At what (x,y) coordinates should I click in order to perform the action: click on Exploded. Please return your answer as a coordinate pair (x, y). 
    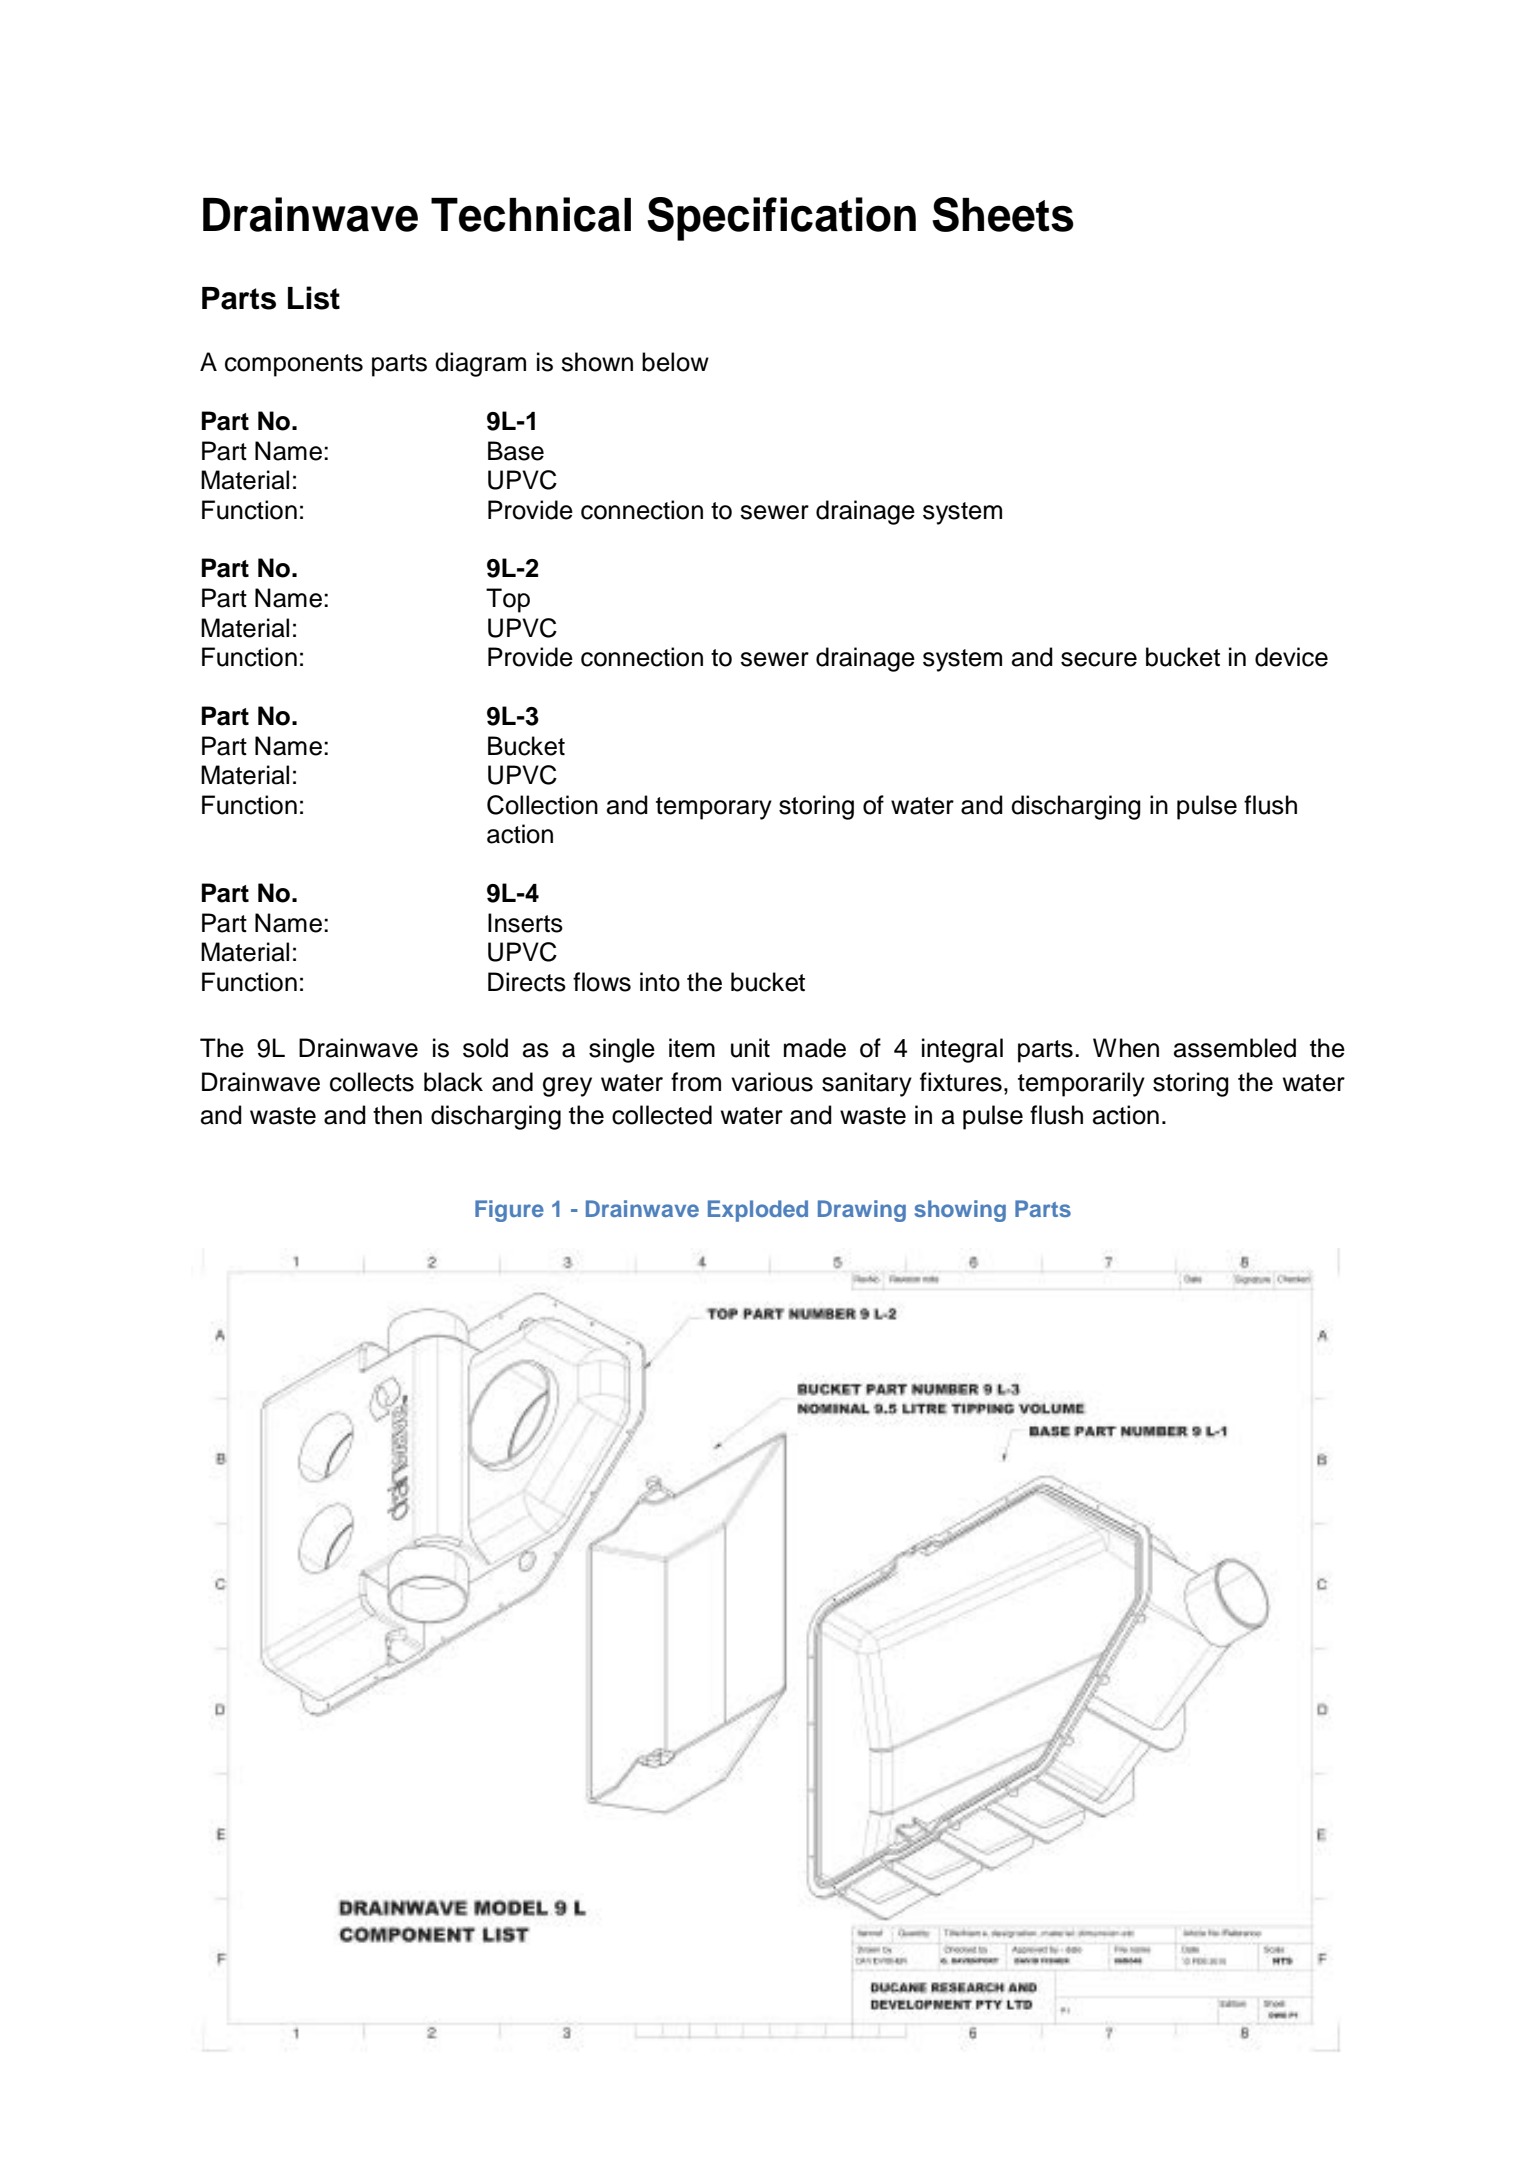
    Looking at the image, I should click on (758, 1211).
